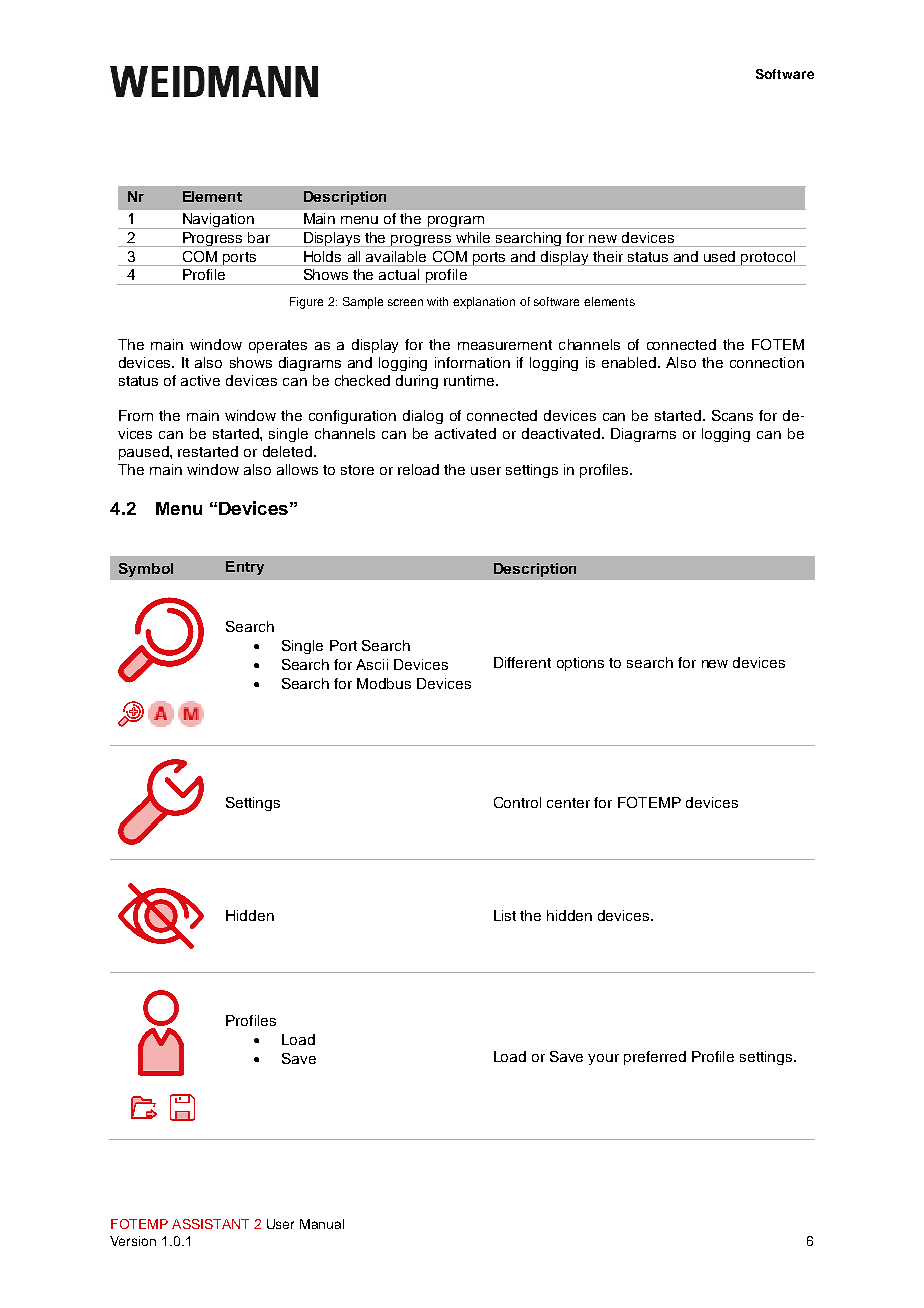 The width and height of the screenshot is (924, 1308). What do you see at coordinates (603, 1059) in the screenshot?
I see `your` at bounding box center [603, 1059].
